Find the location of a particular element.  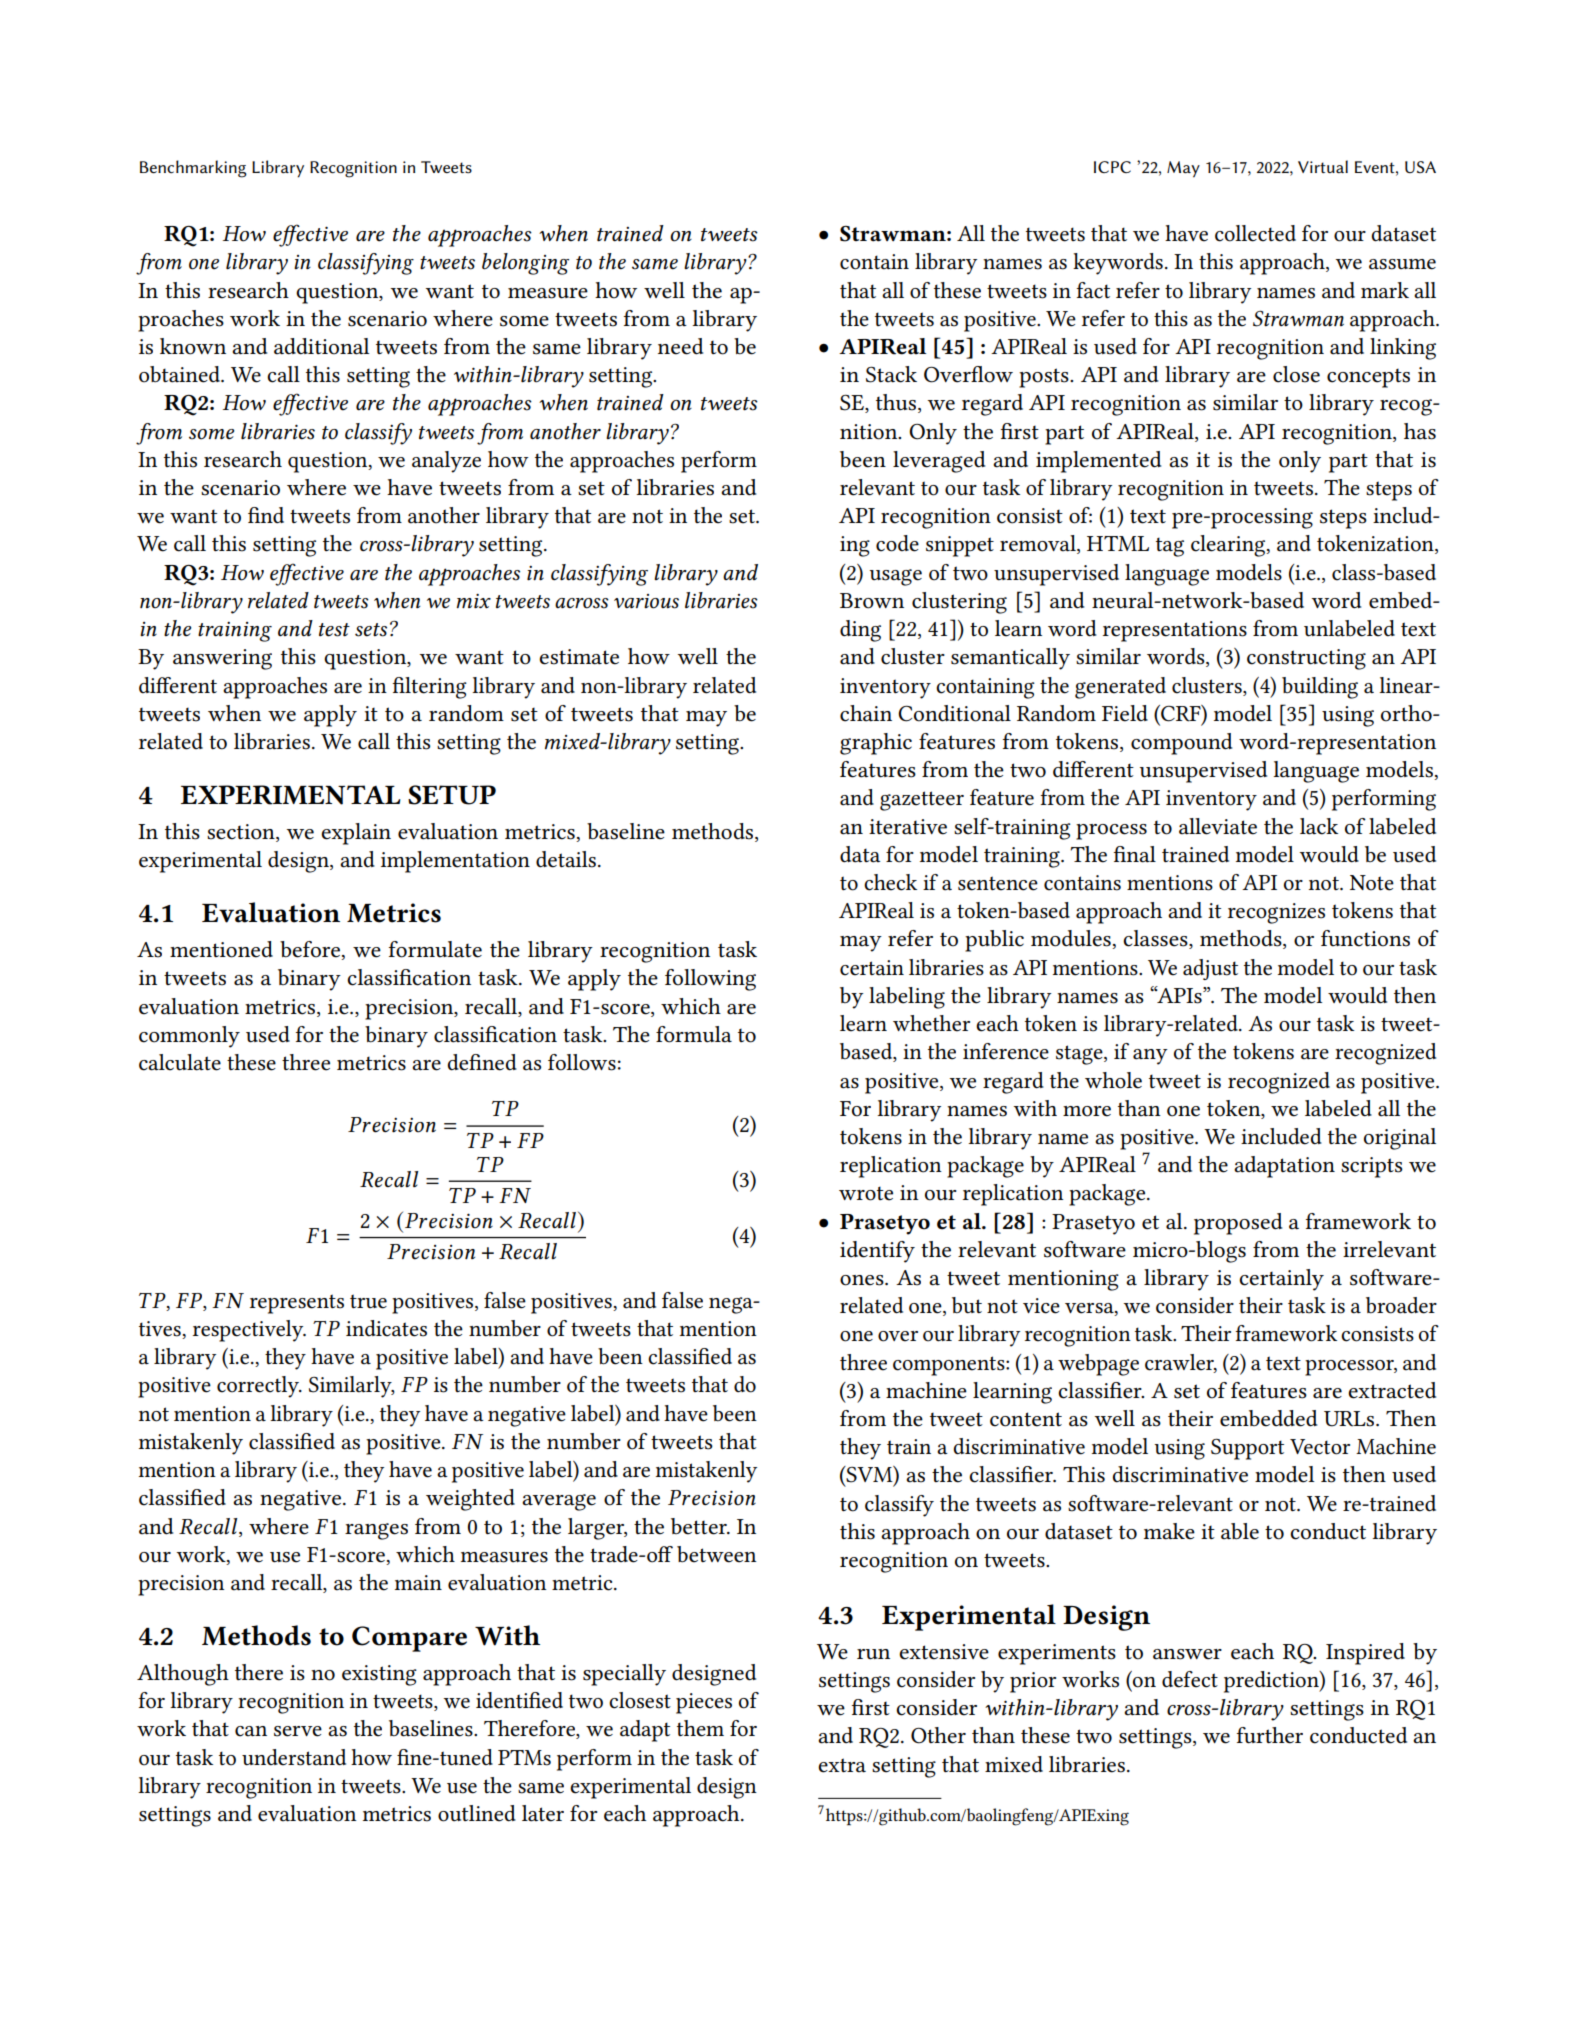

understand is located at coordinates (294, 1757).
